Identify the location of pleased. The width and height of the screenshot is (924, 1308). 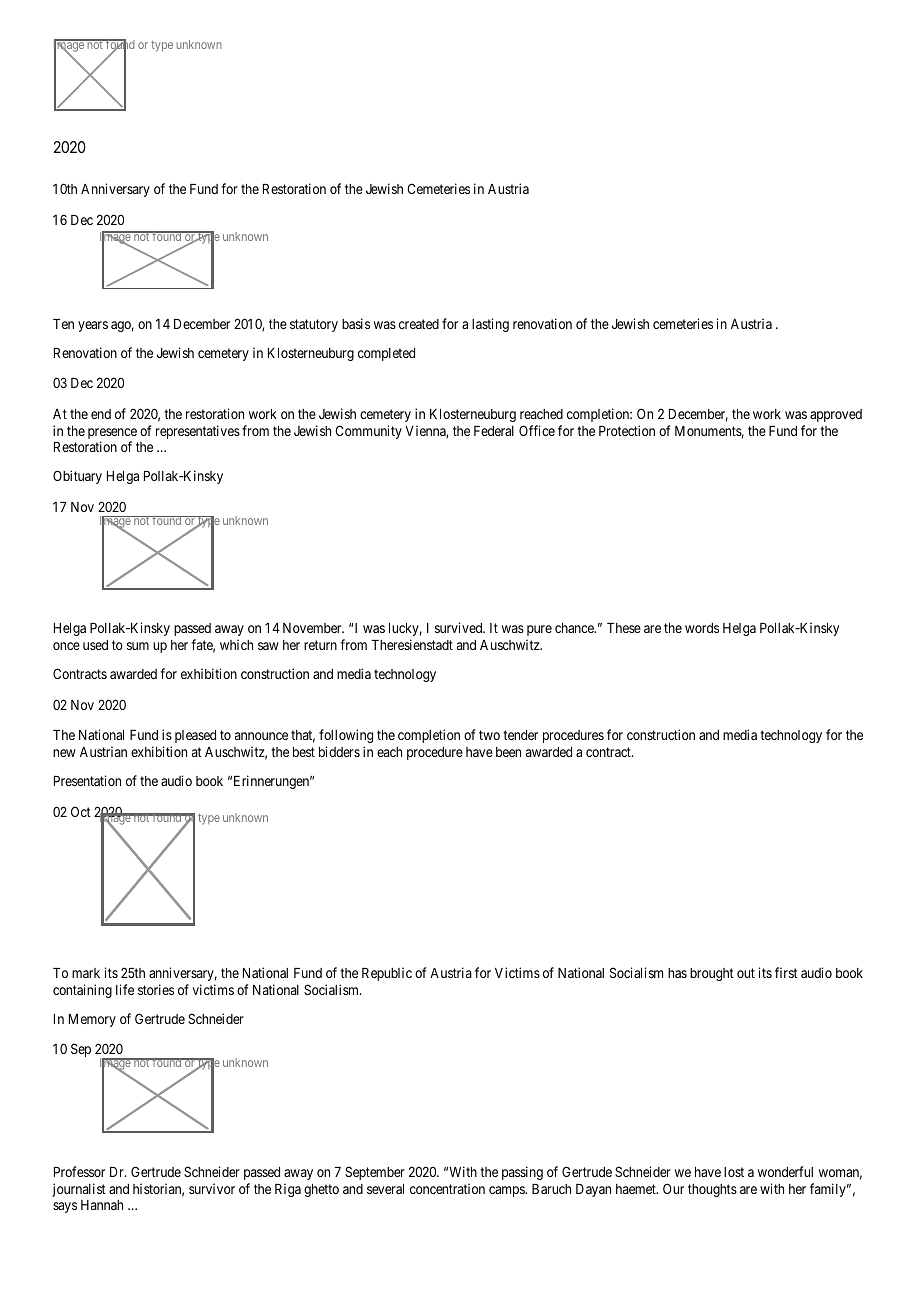
(195, 736).
